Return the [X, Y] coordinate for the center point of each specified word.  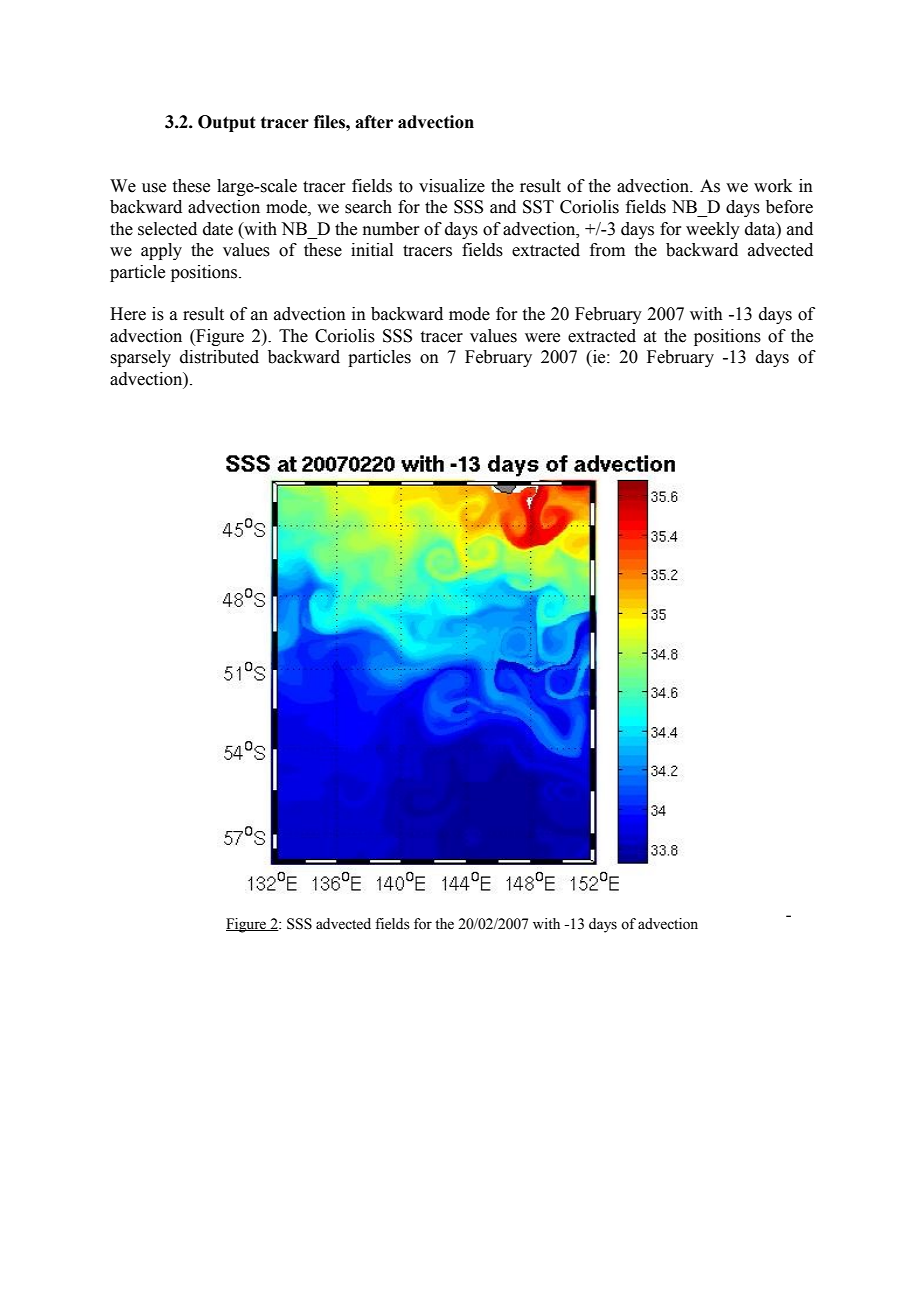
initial [372, 250]
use [154, 188]
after [374, 122]
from [607, 250]
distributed [219, 357]
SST [538, 207]
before [789, 207]
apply [161, 251]
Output [227, 123]
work [773, 186]
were [542, 338]
